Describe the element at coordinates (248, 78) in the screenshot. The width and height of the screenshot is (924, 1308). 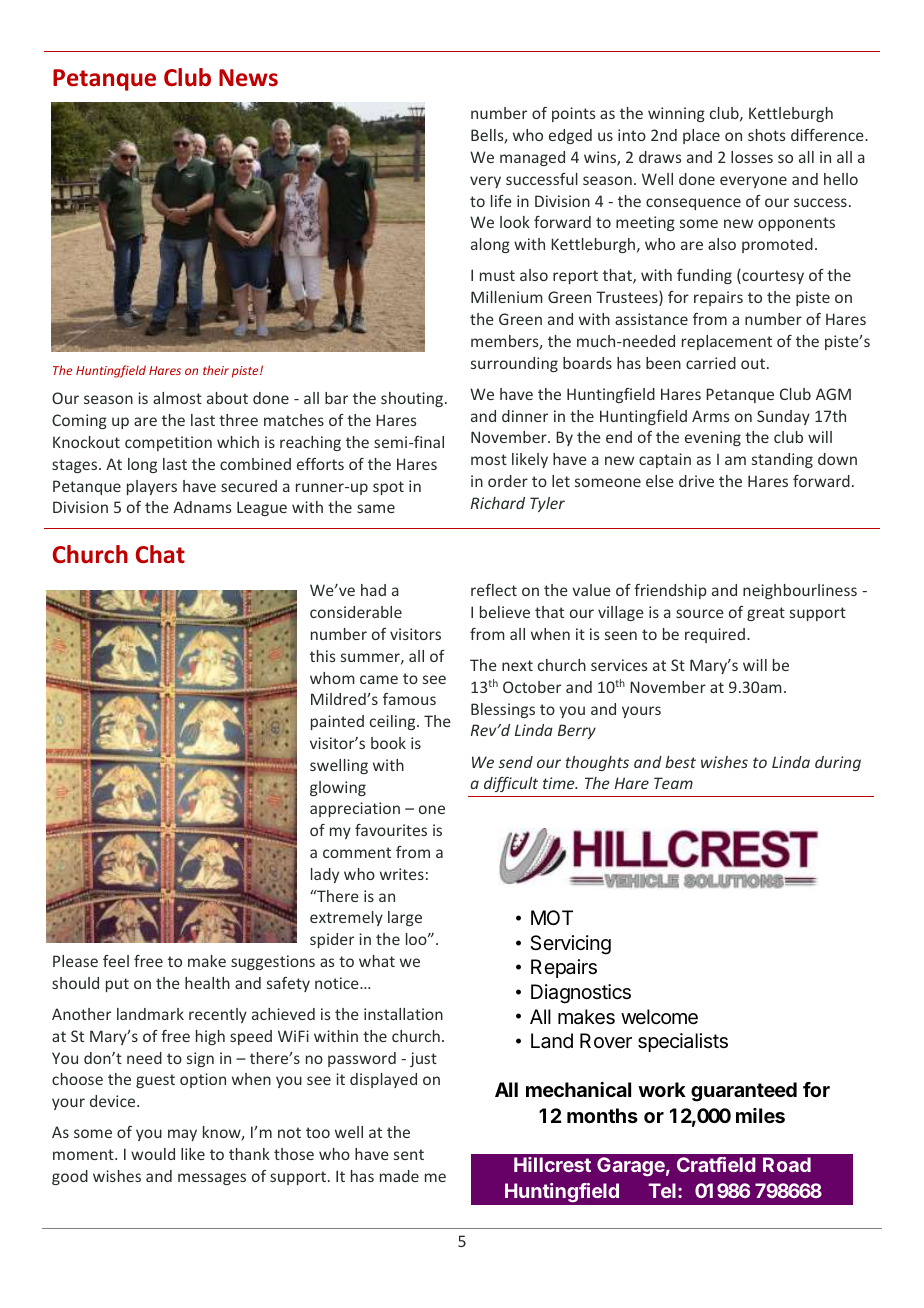
I see `News` at that location.
